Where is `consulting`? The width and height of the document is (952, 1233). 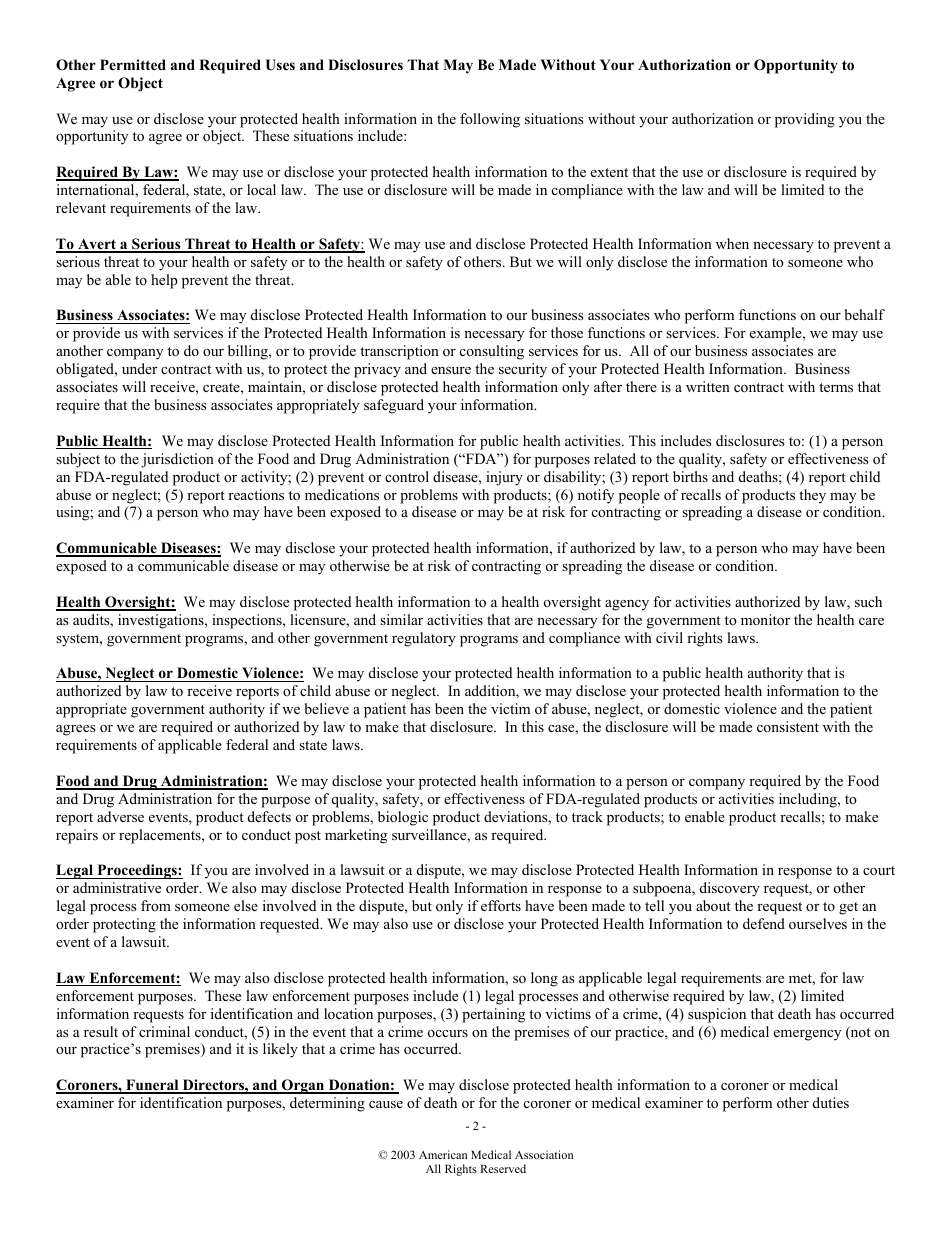 consulting is located at coordinates (492, 352).
